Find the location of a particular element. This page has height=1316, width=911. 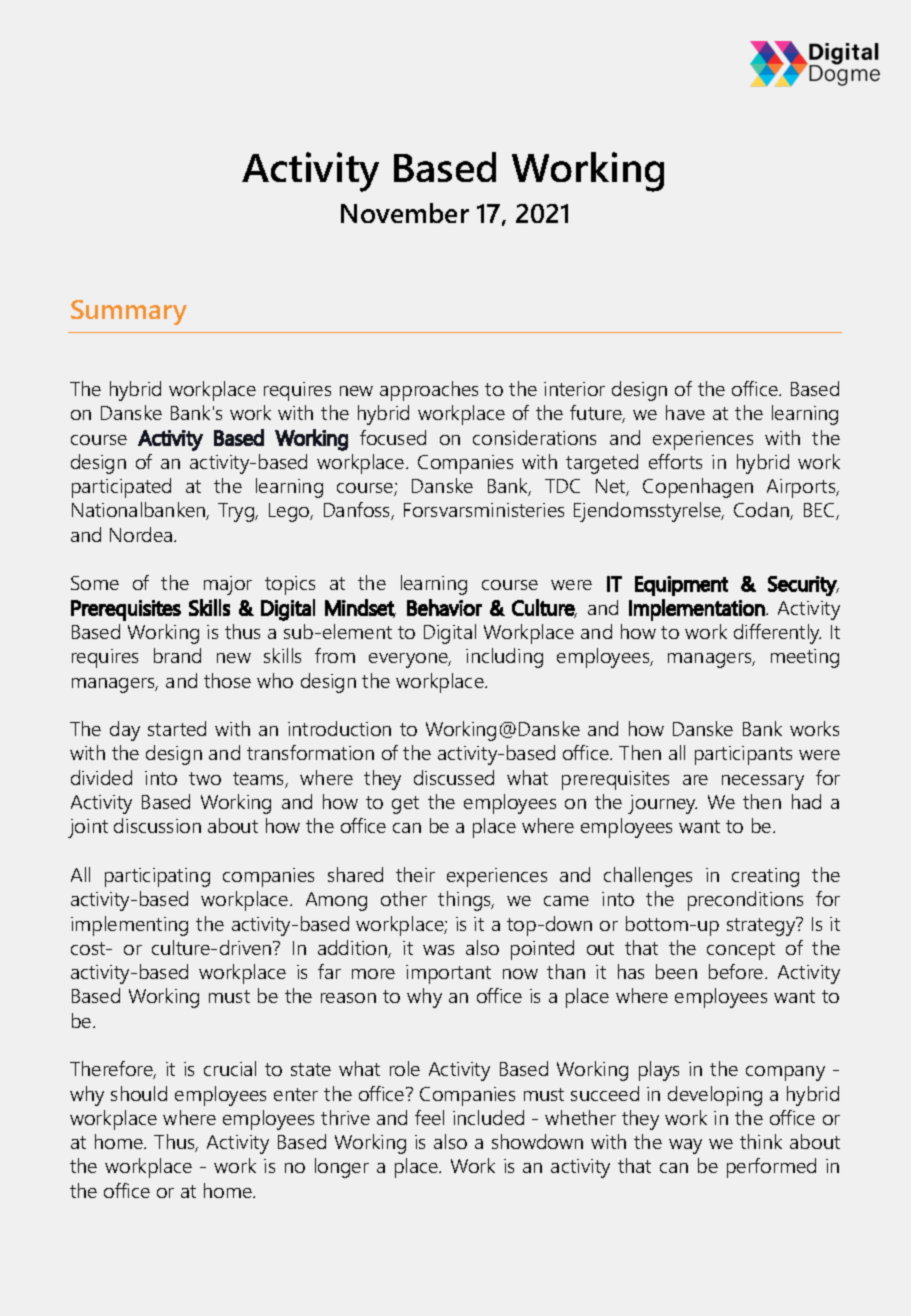

think is located at coordinates (761, 1141).
